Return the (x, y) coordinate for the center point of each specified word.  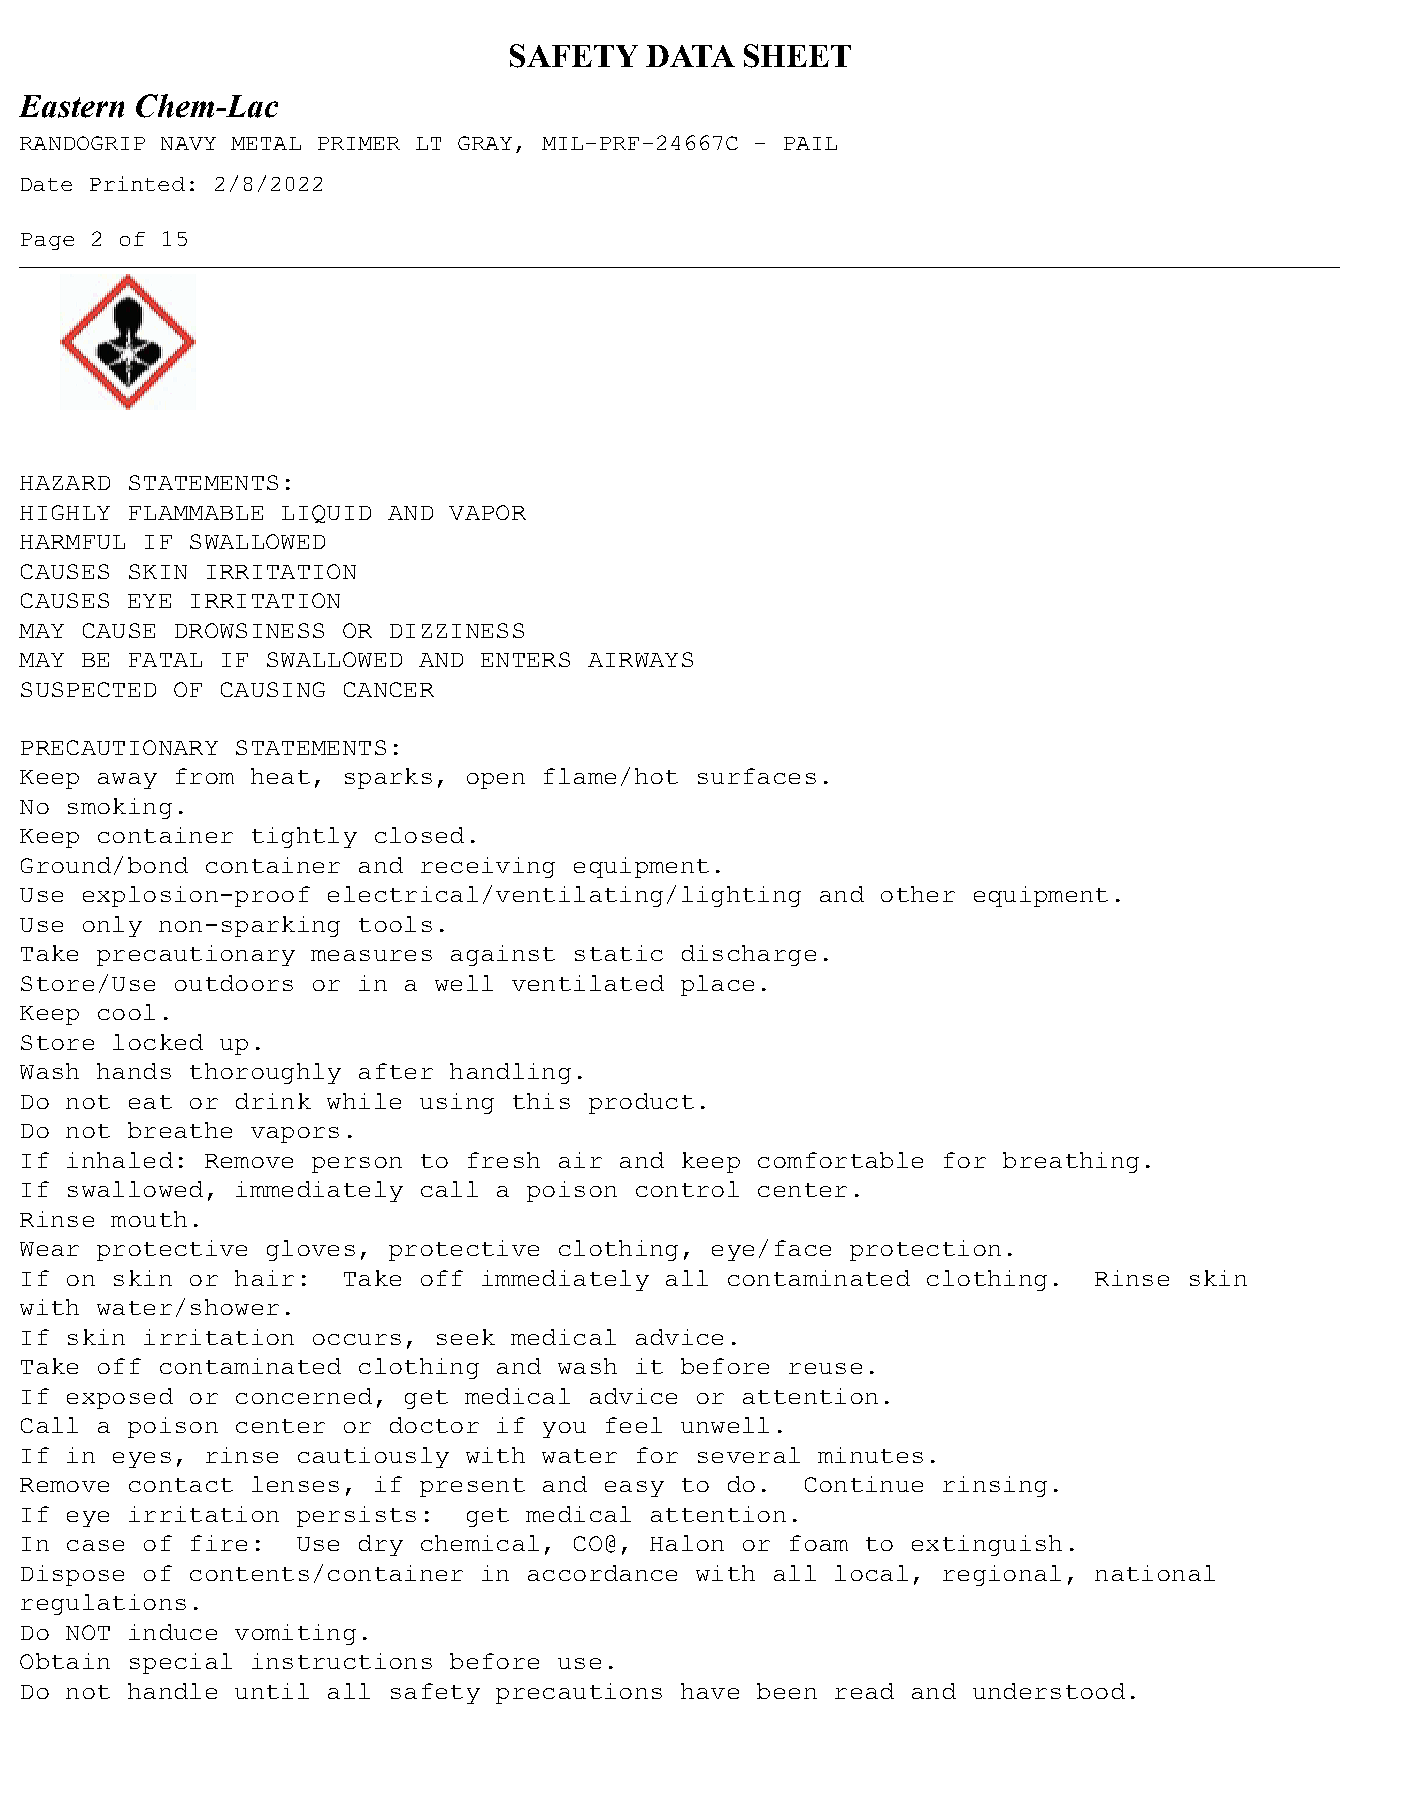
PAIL (810, 143)
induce (173, 1632)
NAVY (188, 143)
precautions (579, 1693)
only (112, 926)
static (619, 953)
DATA (690, 56)
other (918, 894)
